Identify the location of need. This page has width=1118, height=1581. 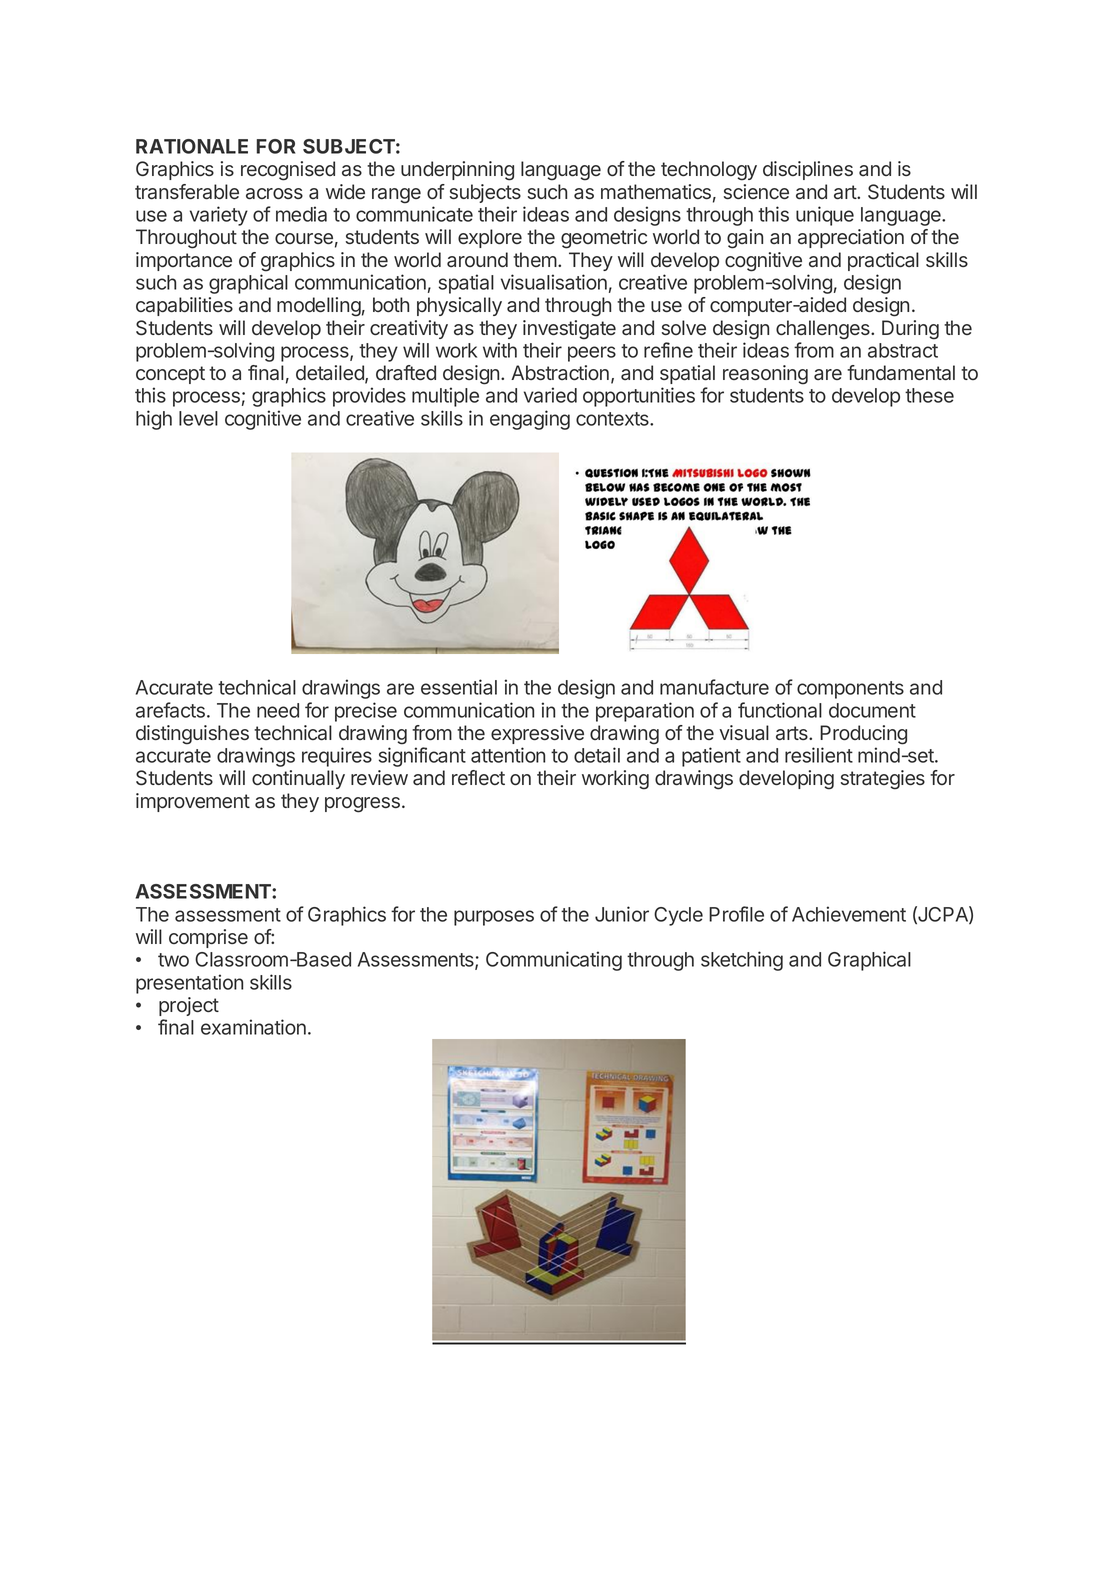
(278, 710).
